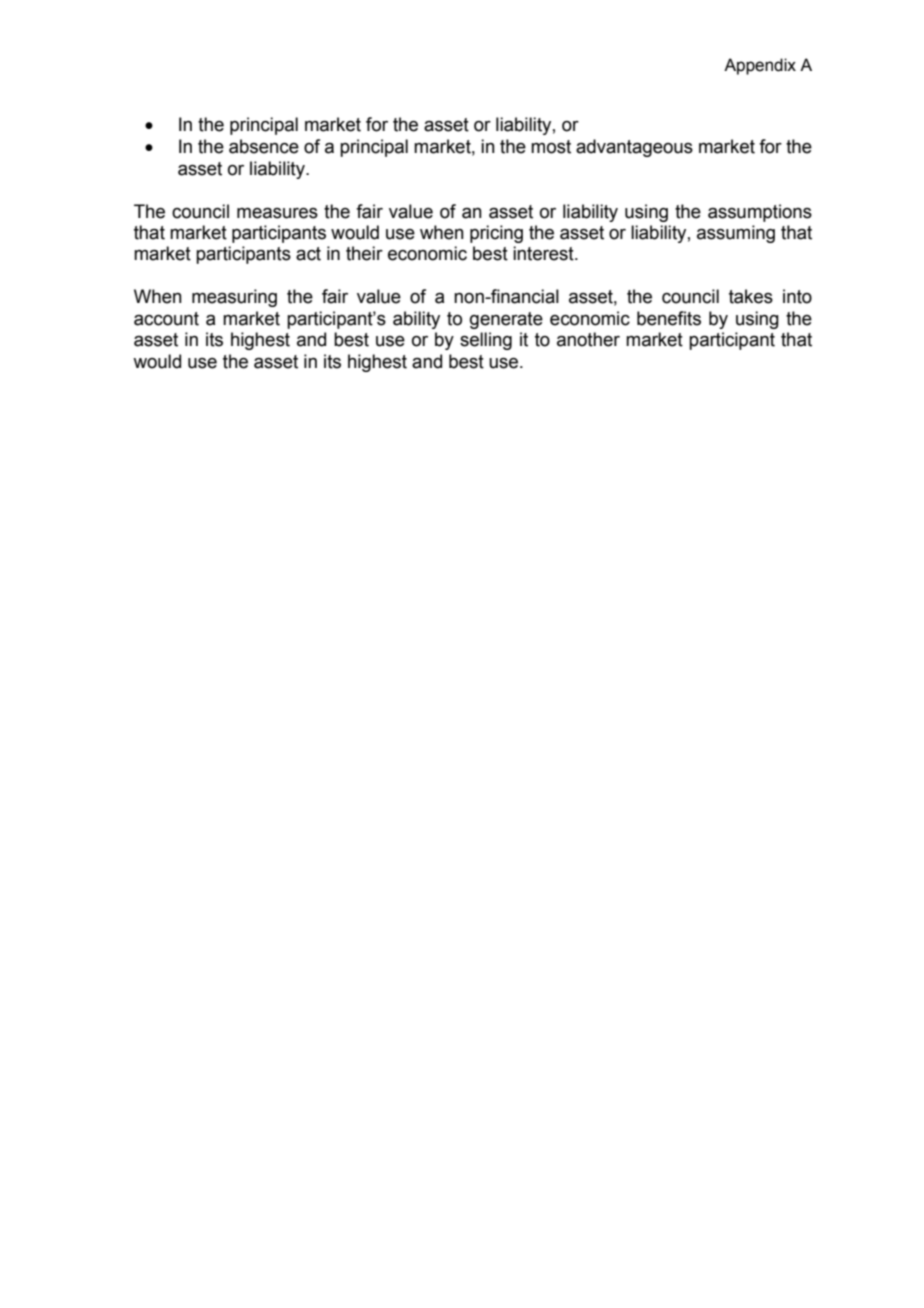 The width and height of the screenshot is (924, 1308). Describe the element at coordinates (496, 234) in the screenshot. I see `pricing` at that location.
